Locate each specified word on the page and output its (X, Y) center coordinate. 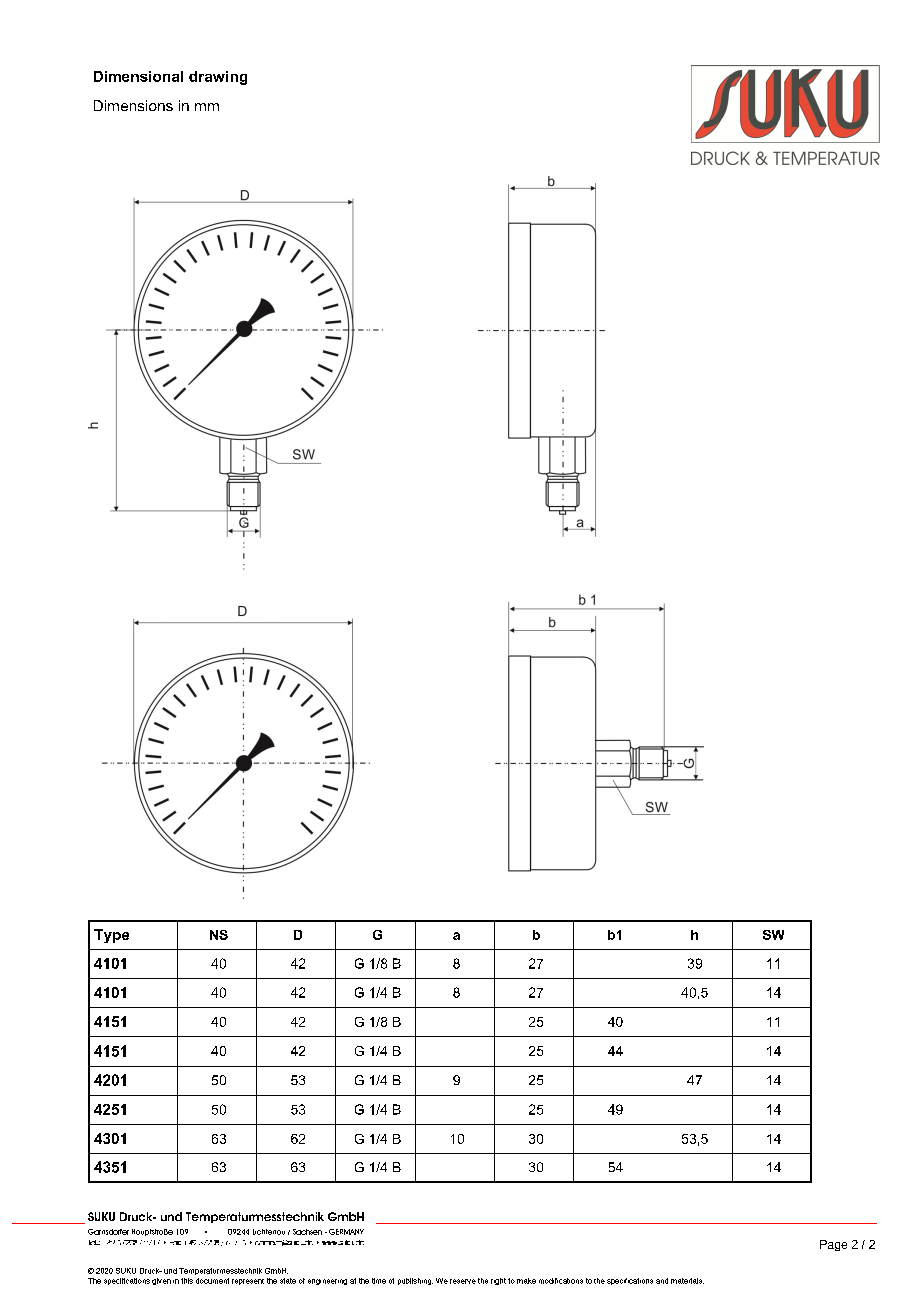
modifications (561, 1281)
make (526, 1281)
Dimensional (138, 76)
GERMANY (346, 1232)
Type (111, 936)
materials (687, 1281)
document (212, 1281)
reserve (463, 1281)
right (498, 1281)
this (187, 1281)
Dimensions (133, 105)
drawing (218, 78)
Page (833, 1245)
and (662, 1281)
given (161, 1281)
